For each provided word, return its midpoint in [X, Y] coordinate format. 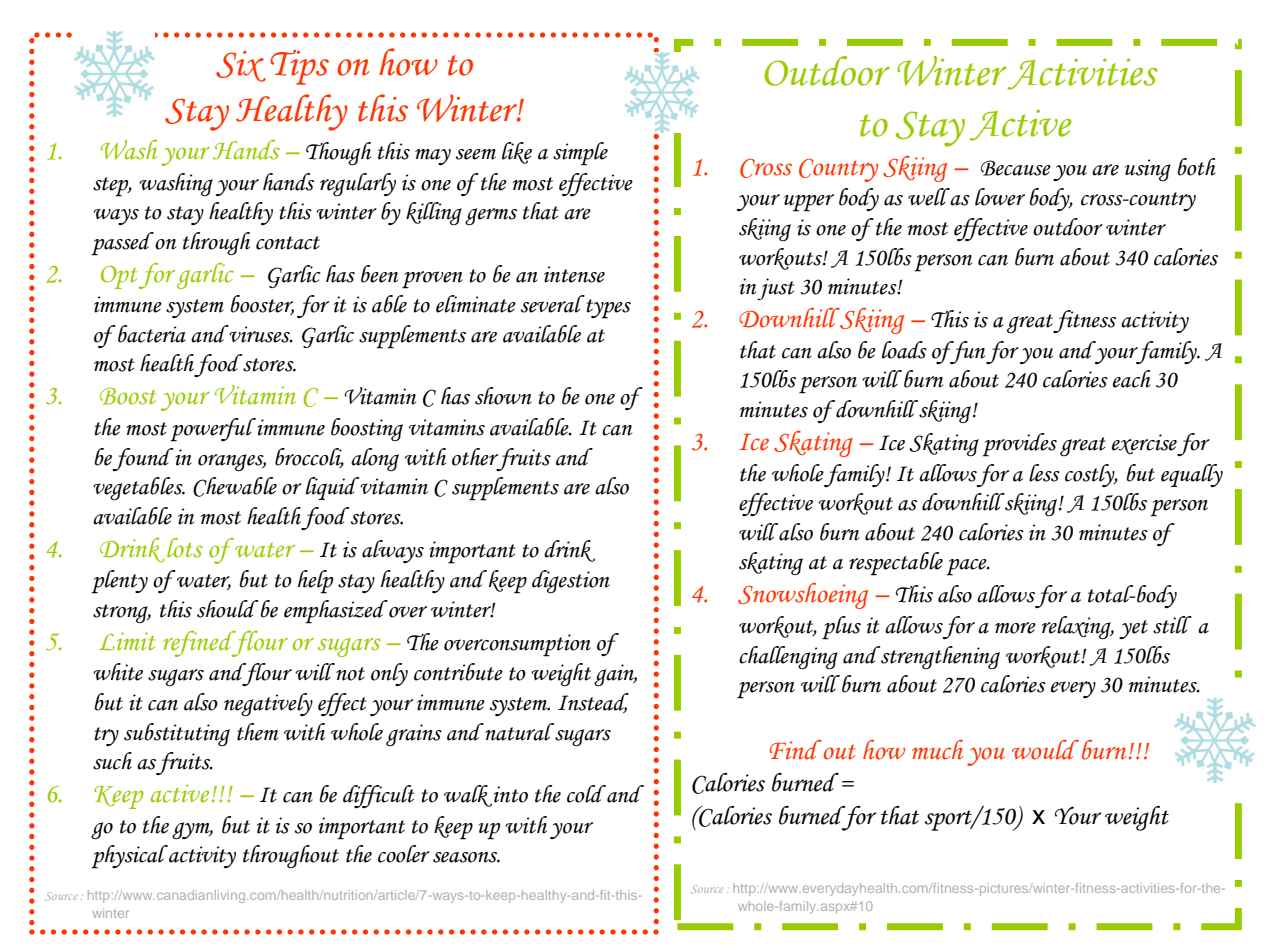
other [475, 457]
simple [580, 154]
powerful [213, 430]
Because [1016, 168]
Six [241, 66]
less [1044, 473]
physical [129, 857]
